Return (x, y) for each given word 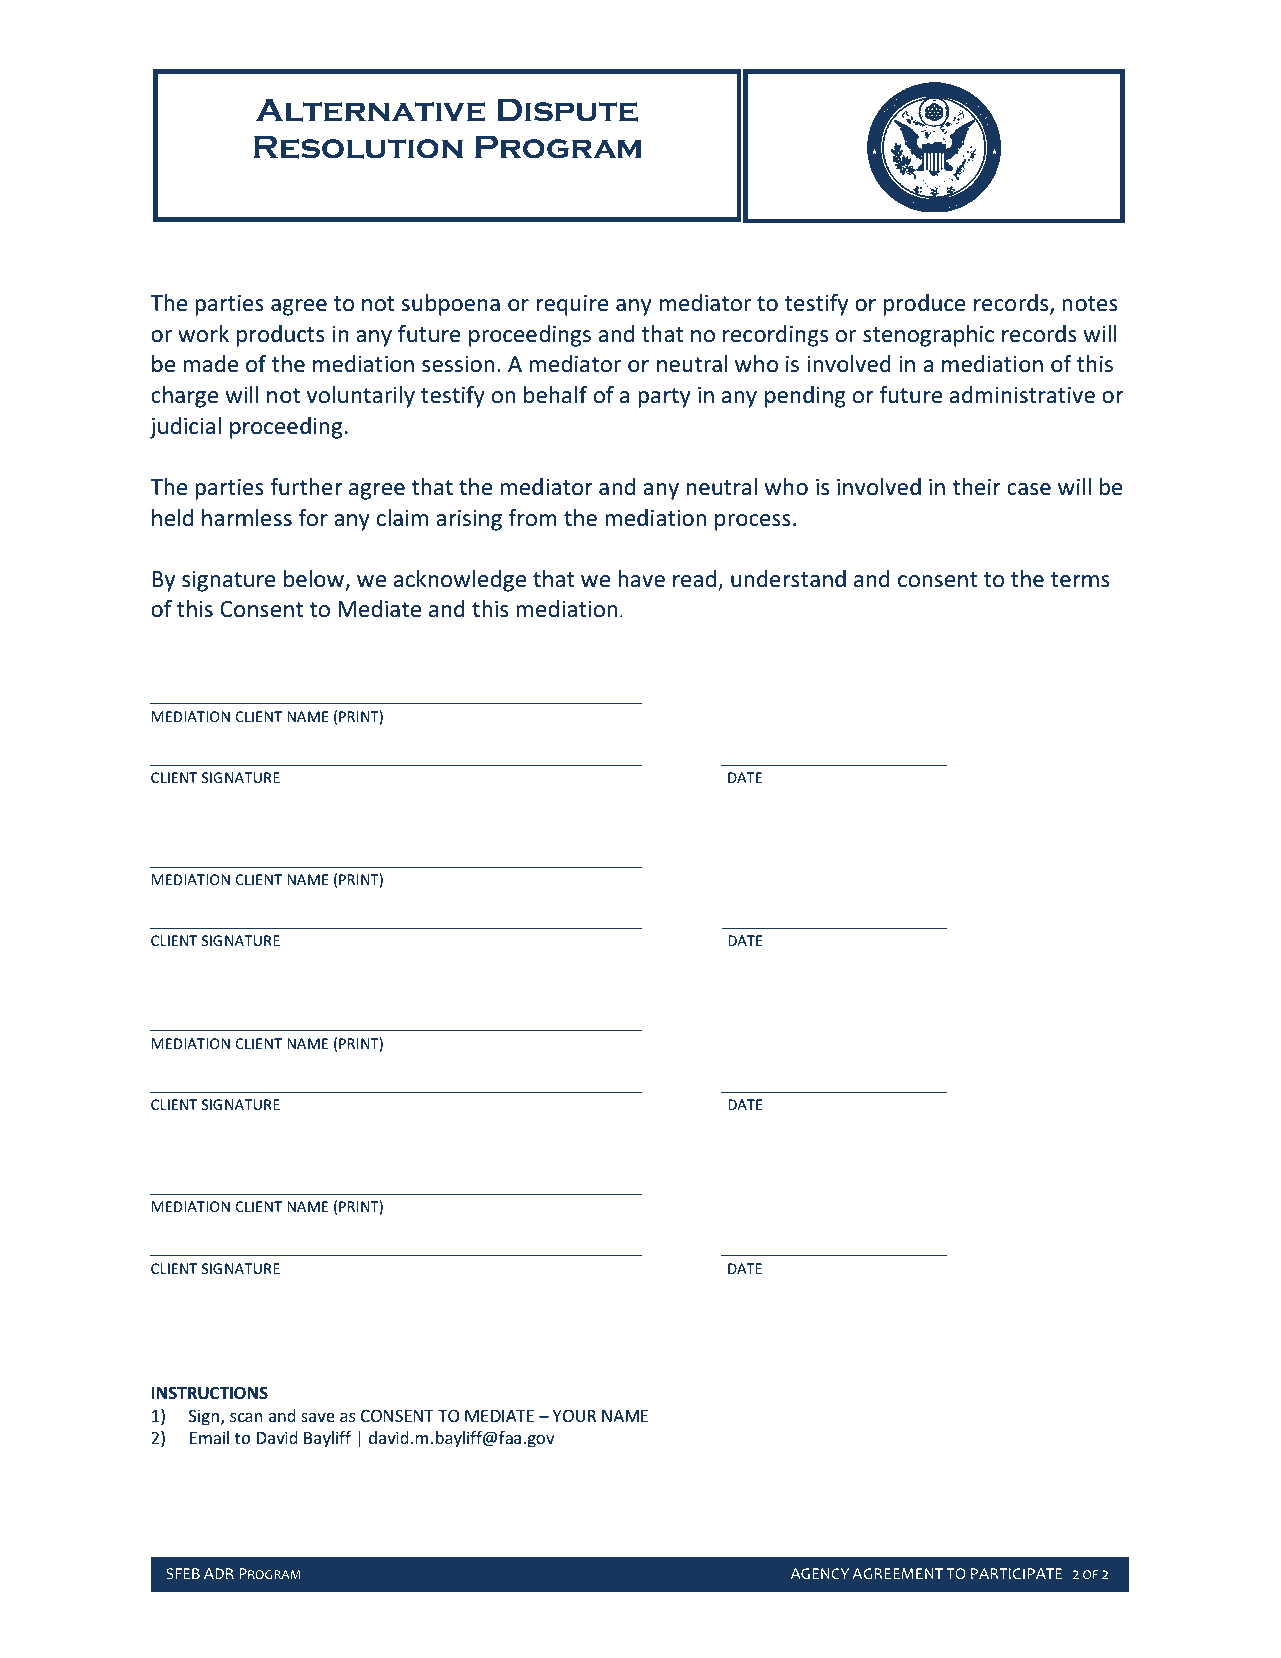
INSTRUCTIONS (210, 1393)
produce (924, 305)
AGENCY (819, 1573)
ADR (219, 1573)
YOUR (574, 1415)
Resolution (358, 147)
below (314, 579)
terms (1080, 580)
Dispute (567, 110)
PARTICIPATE (1017, 1573)
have (641, 579)
